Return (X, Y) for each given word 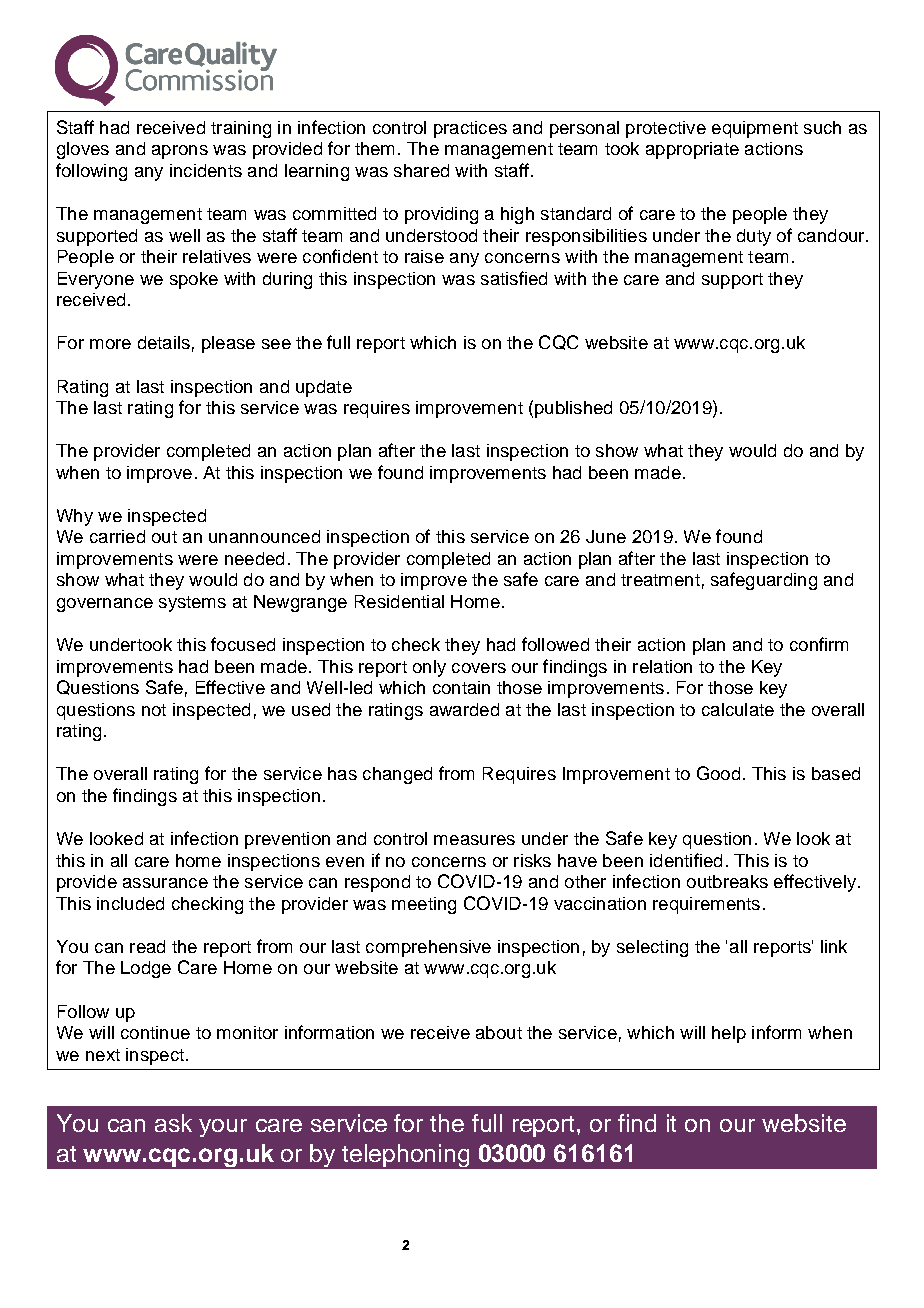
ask (173, 1123)
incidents (206, 170)
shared (421, 170)
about (499, 1032)
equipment (755, 129)
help (729, 1034)
